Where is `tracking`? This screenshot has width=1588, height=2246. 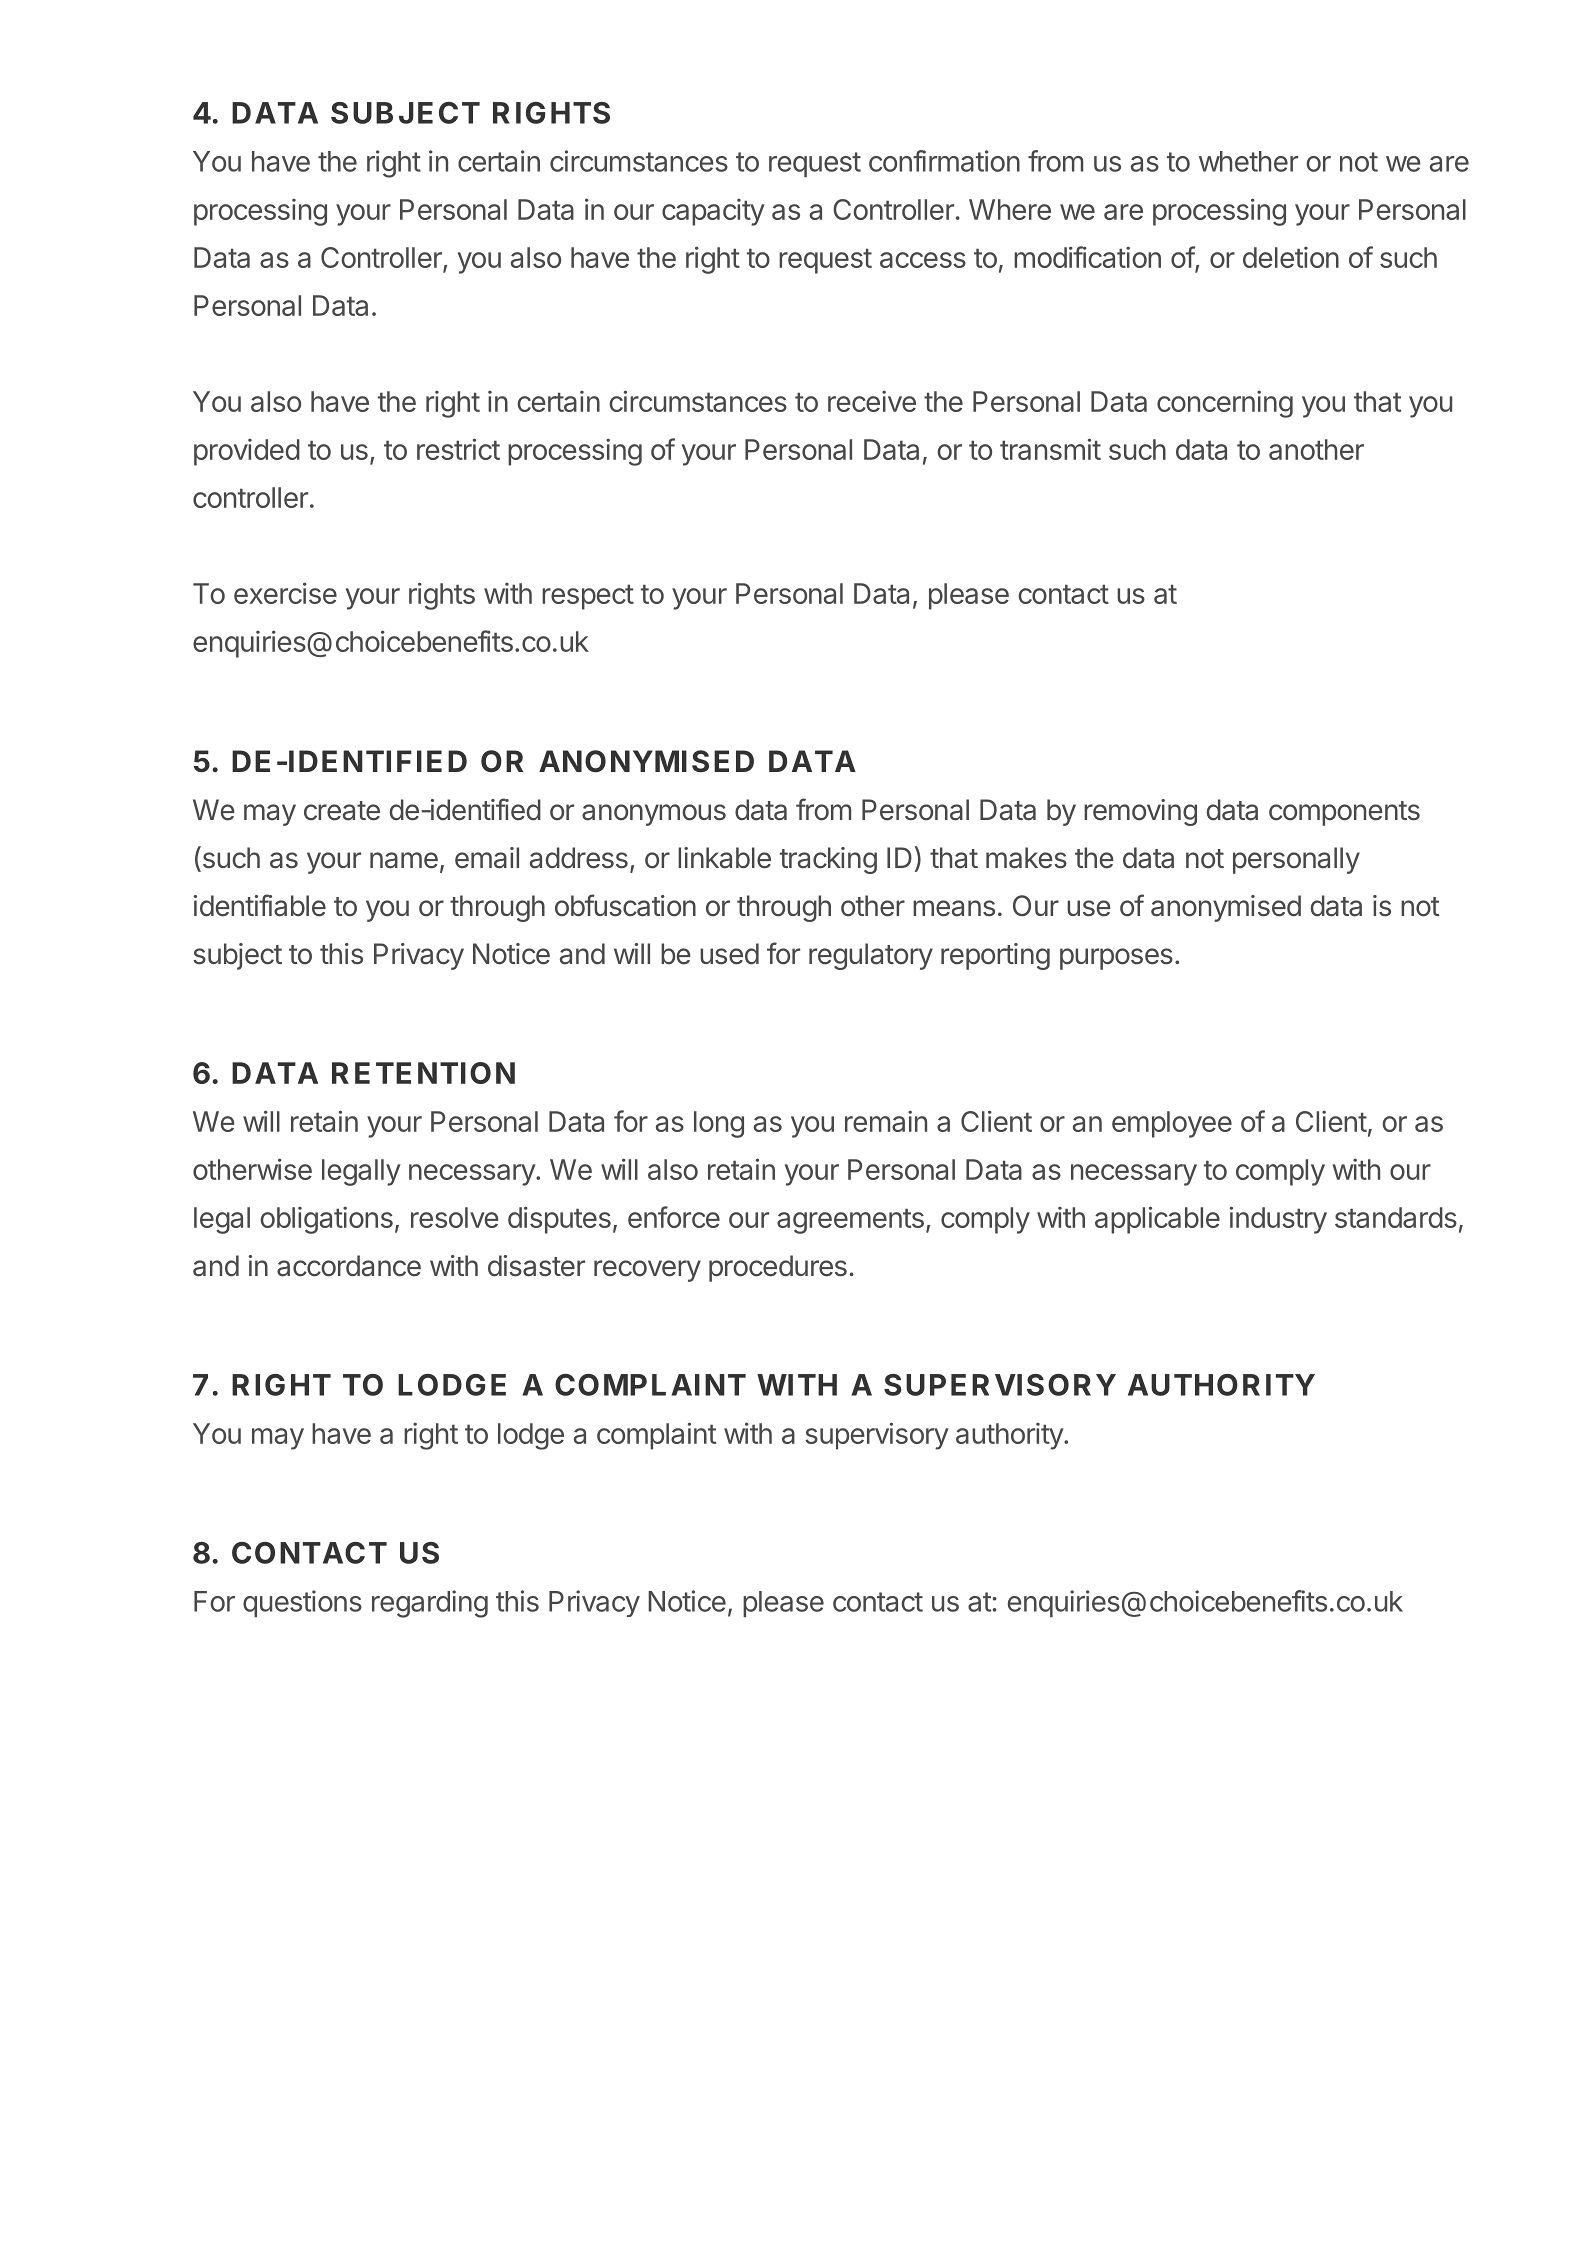
tracking is located at coordinates (828, 860).
